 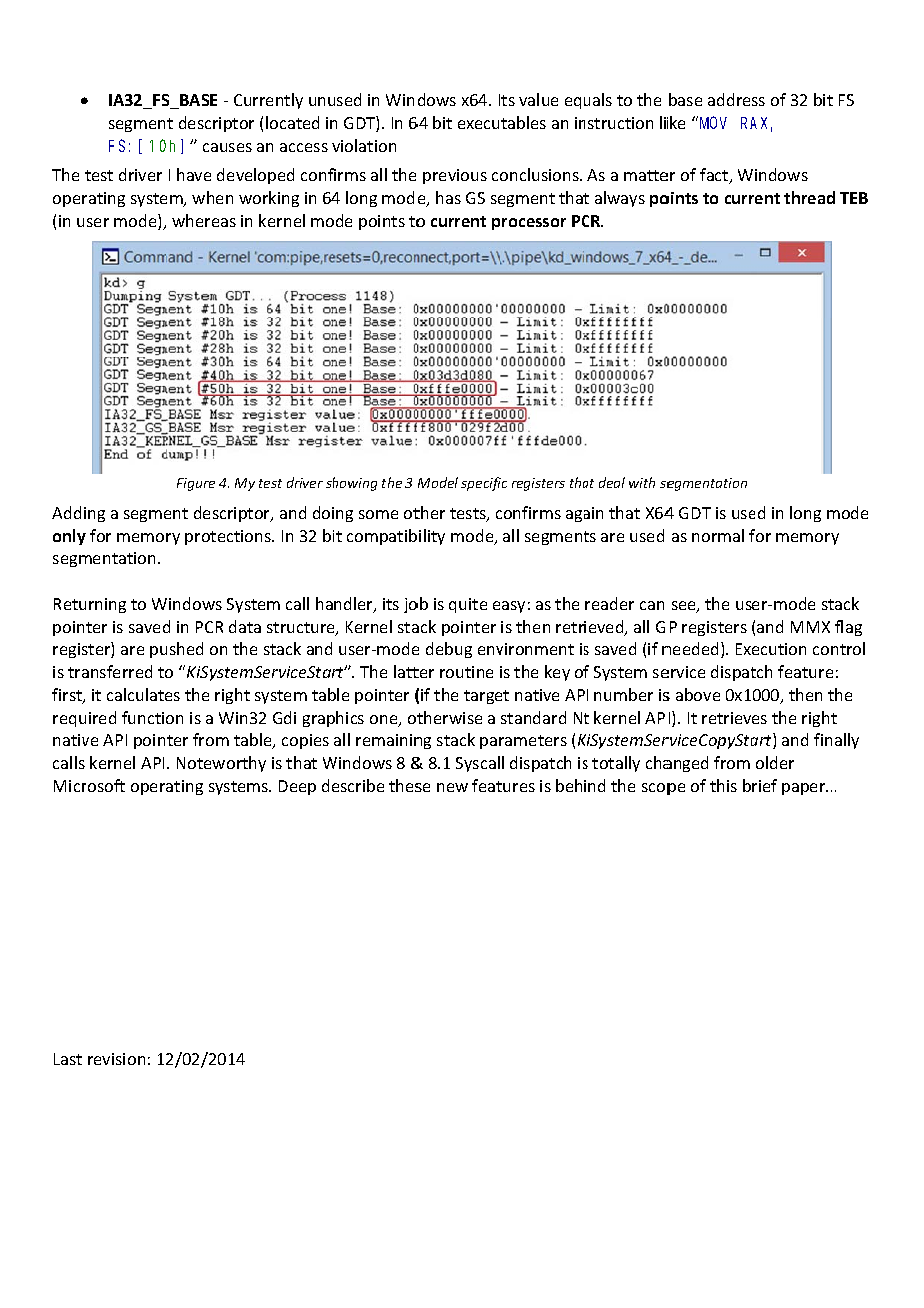 What do you see at coordinates (227, 147) in the page?
I see `causes` at bounding box center [227, 147].
